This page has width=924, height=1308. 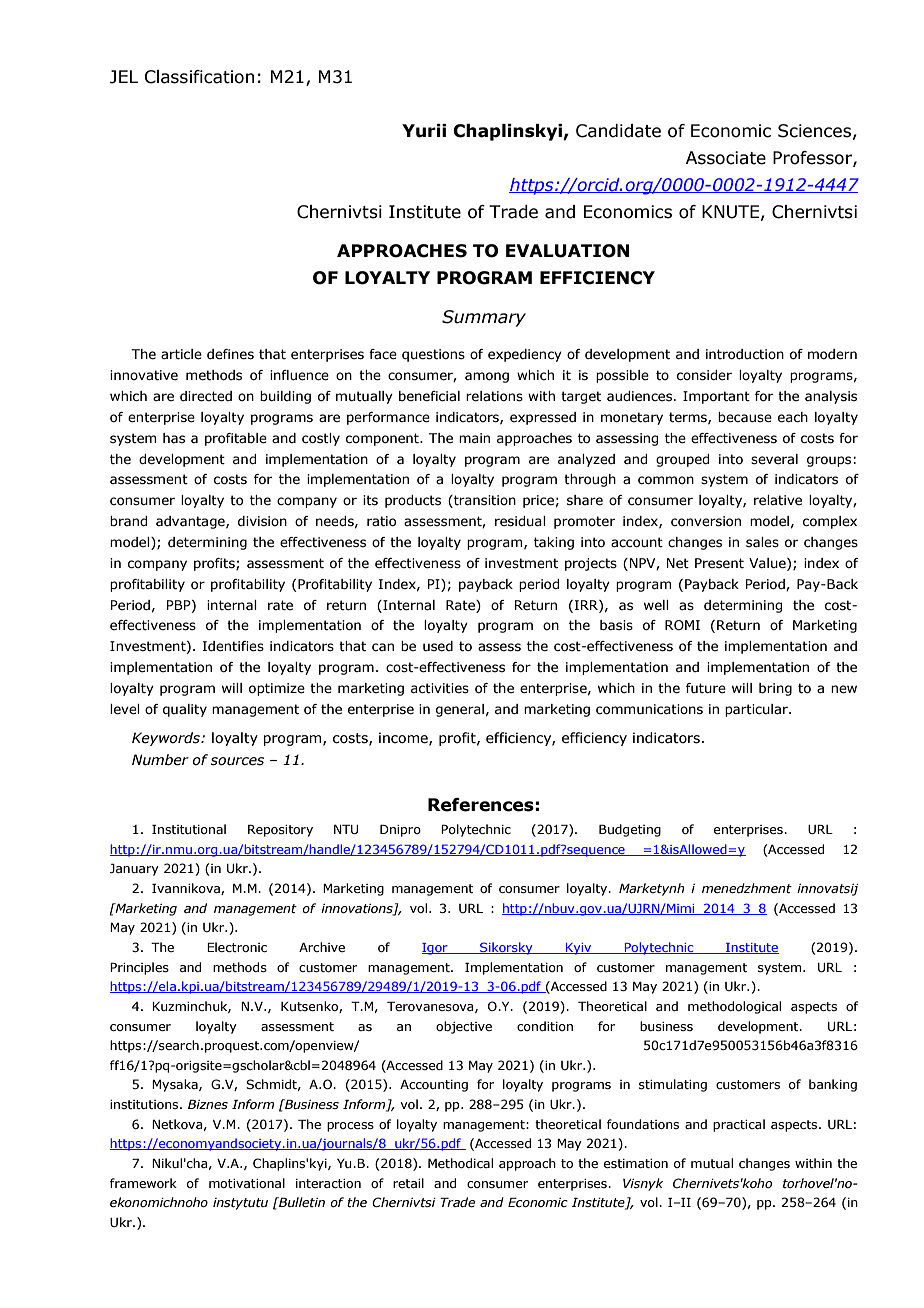 I want to click on Sciences, so click(x=814, y=131).
